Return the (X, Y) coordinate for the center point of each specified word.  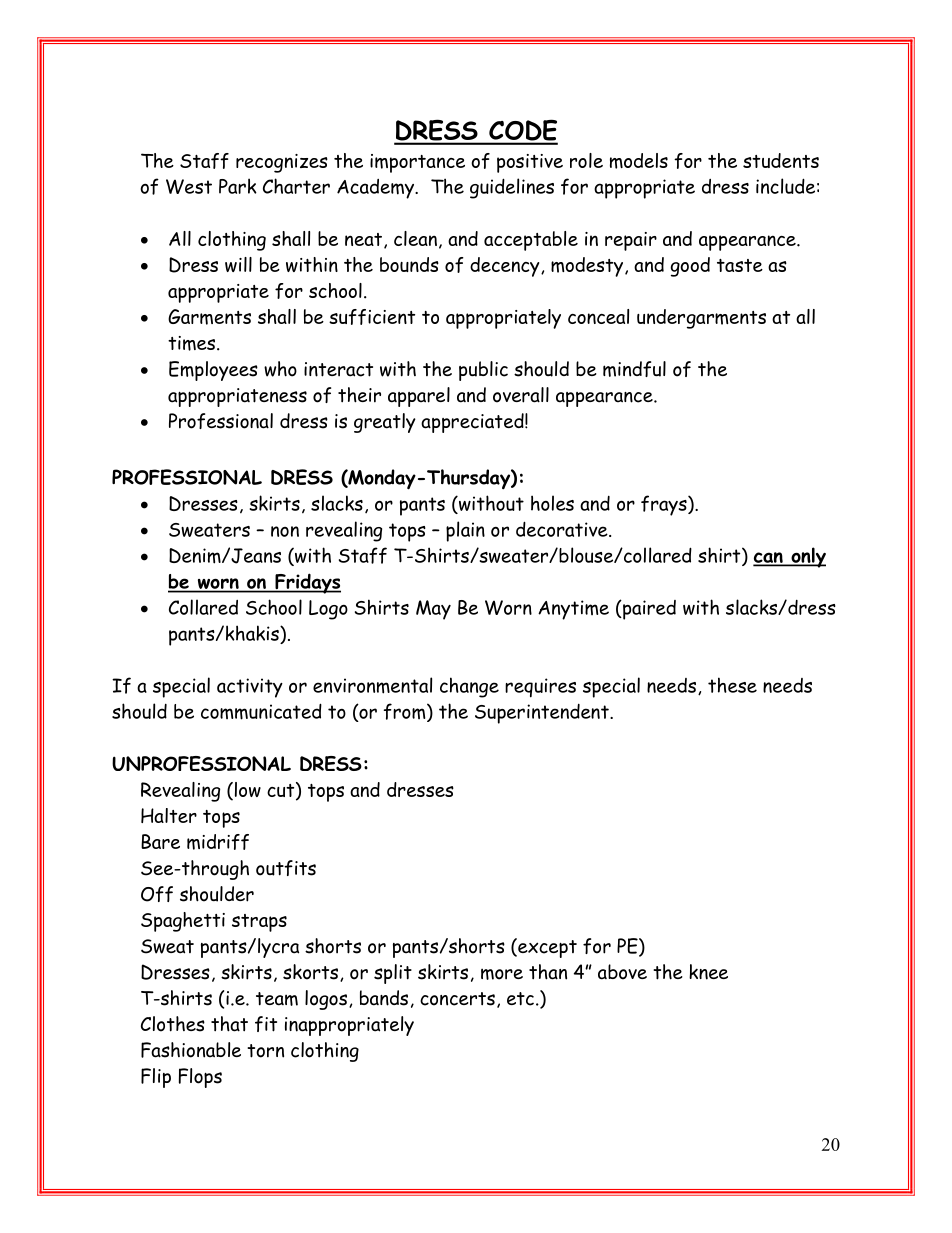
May (433, 610)
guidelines (512, 188)
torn (265, 1051)
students (781, 160)
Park (238, 186)
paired (648, 610)
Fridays (307, 583)
